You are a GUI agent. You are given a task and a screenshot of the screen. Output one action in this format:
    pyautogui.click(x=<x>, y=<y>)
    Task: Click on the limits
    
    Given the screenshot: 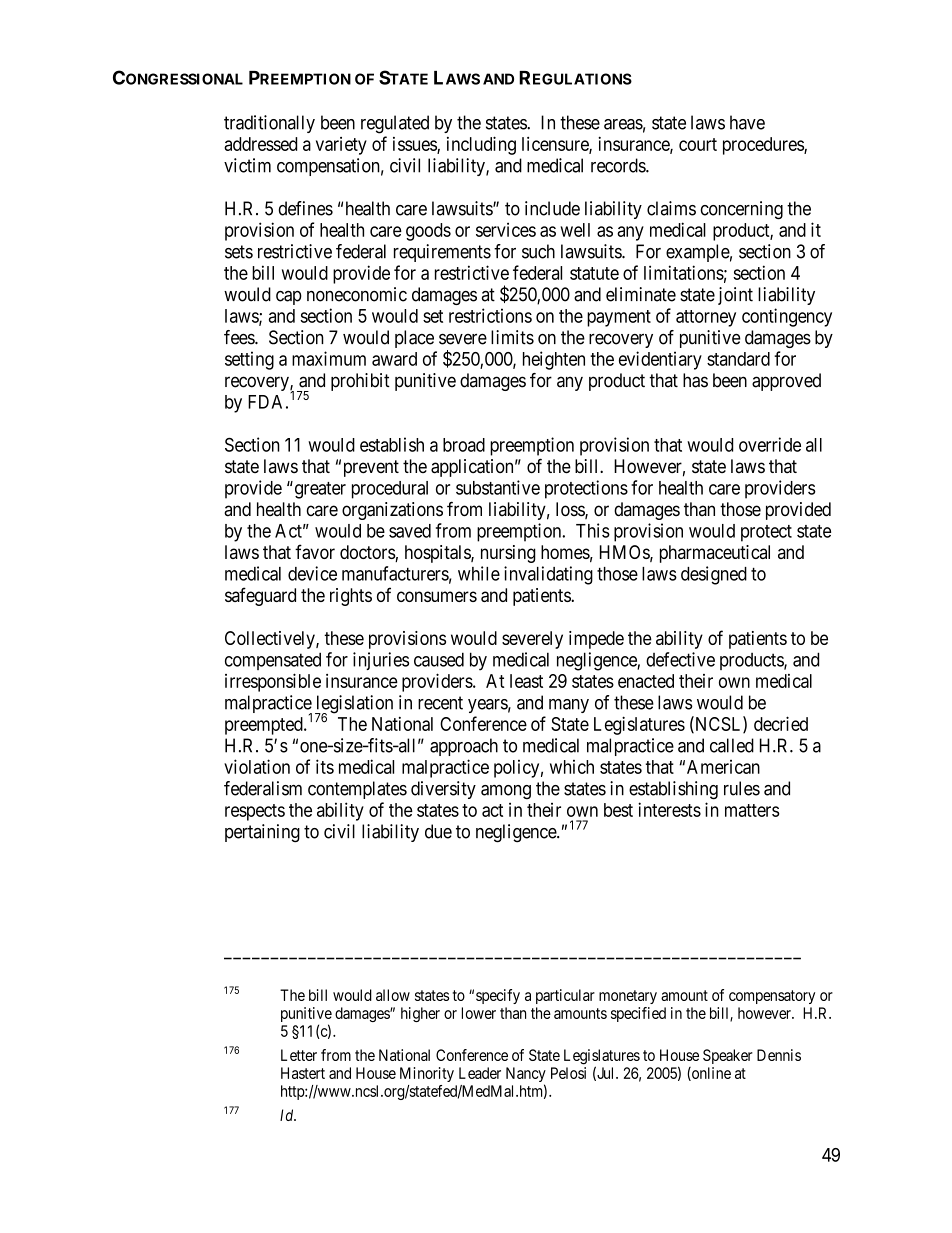 What is the action you would take?
    pyautogui.click(x=512, y=337)
